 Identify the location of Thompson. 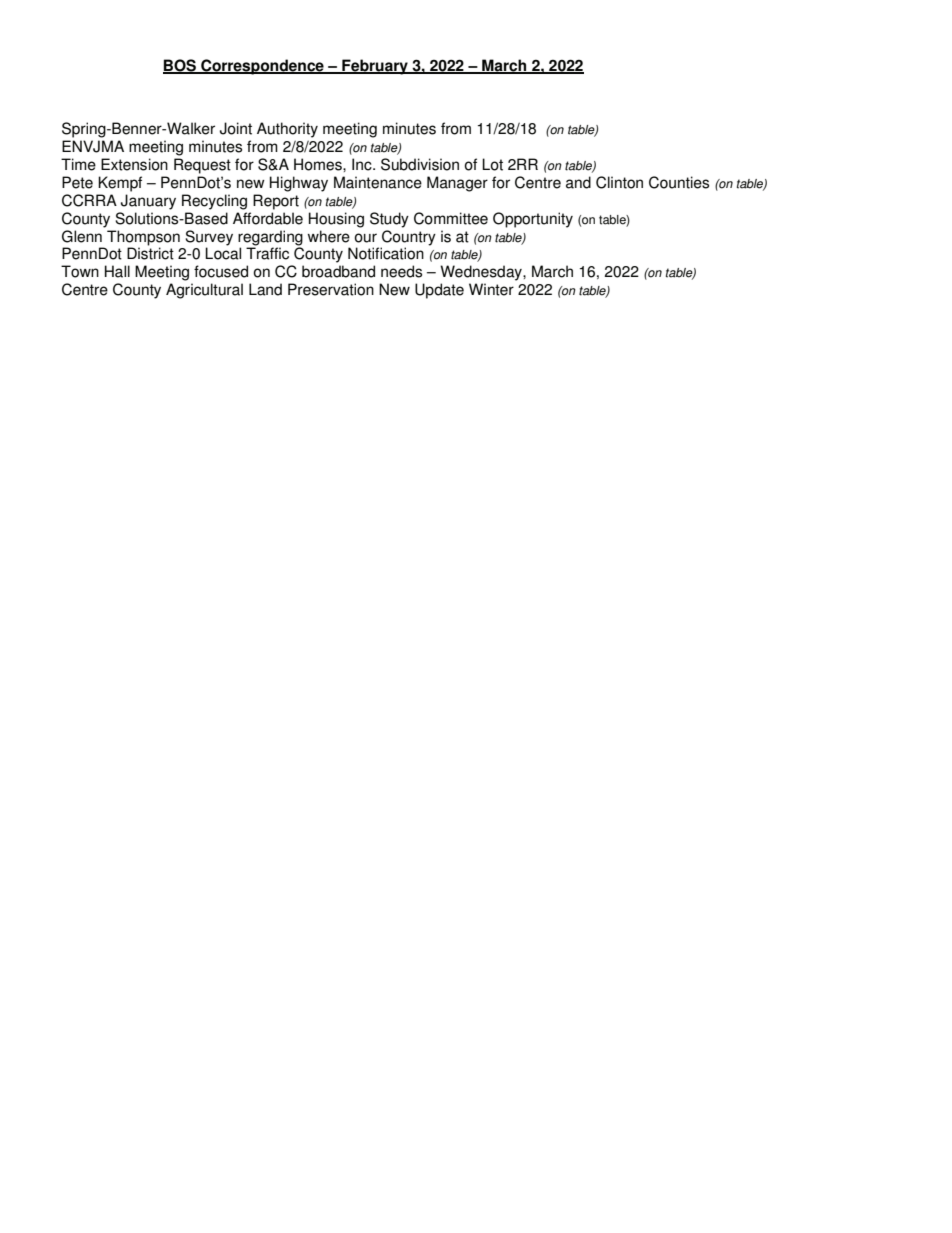
(143, 238).
